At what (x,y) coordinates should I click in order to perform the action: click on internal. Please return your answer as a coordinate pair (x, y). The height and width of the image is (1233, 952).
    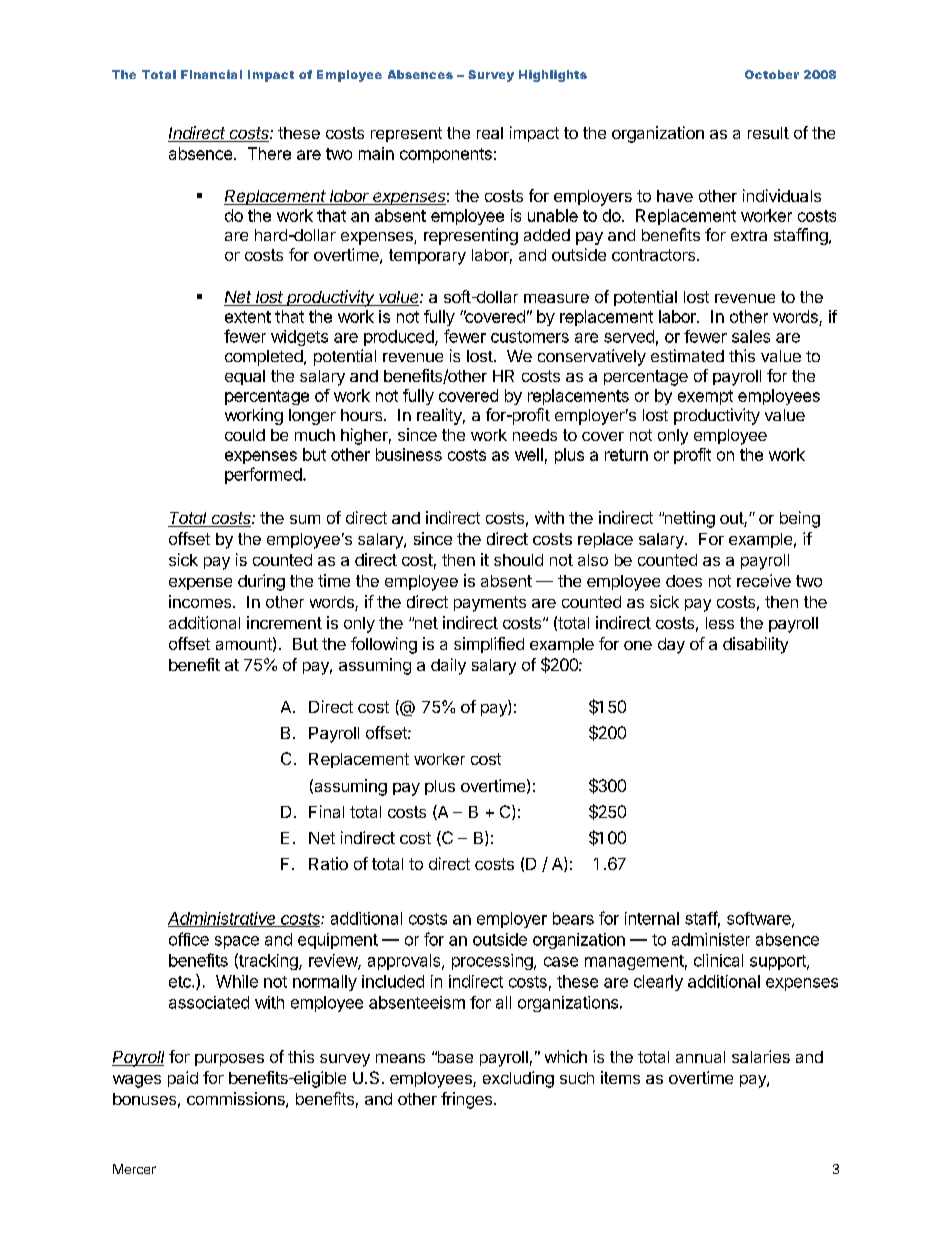
    Looking at the image, I should click on (652, 918).
